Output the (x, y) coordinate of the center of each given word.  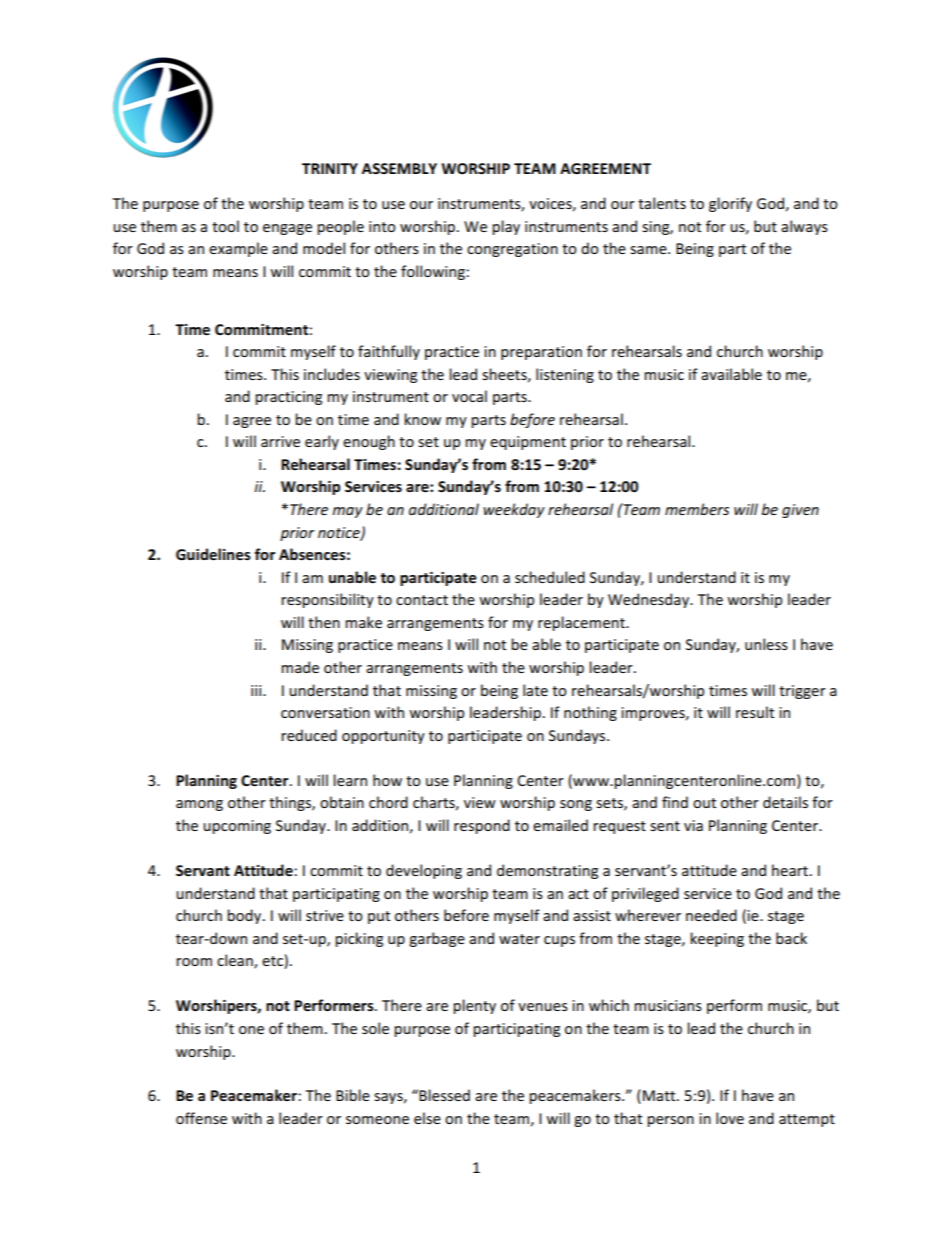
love (730, 1118)
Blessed (444, 1095)
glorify (730, 204)
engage (287, 229)
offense (201, 1118)
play (506, 227)
